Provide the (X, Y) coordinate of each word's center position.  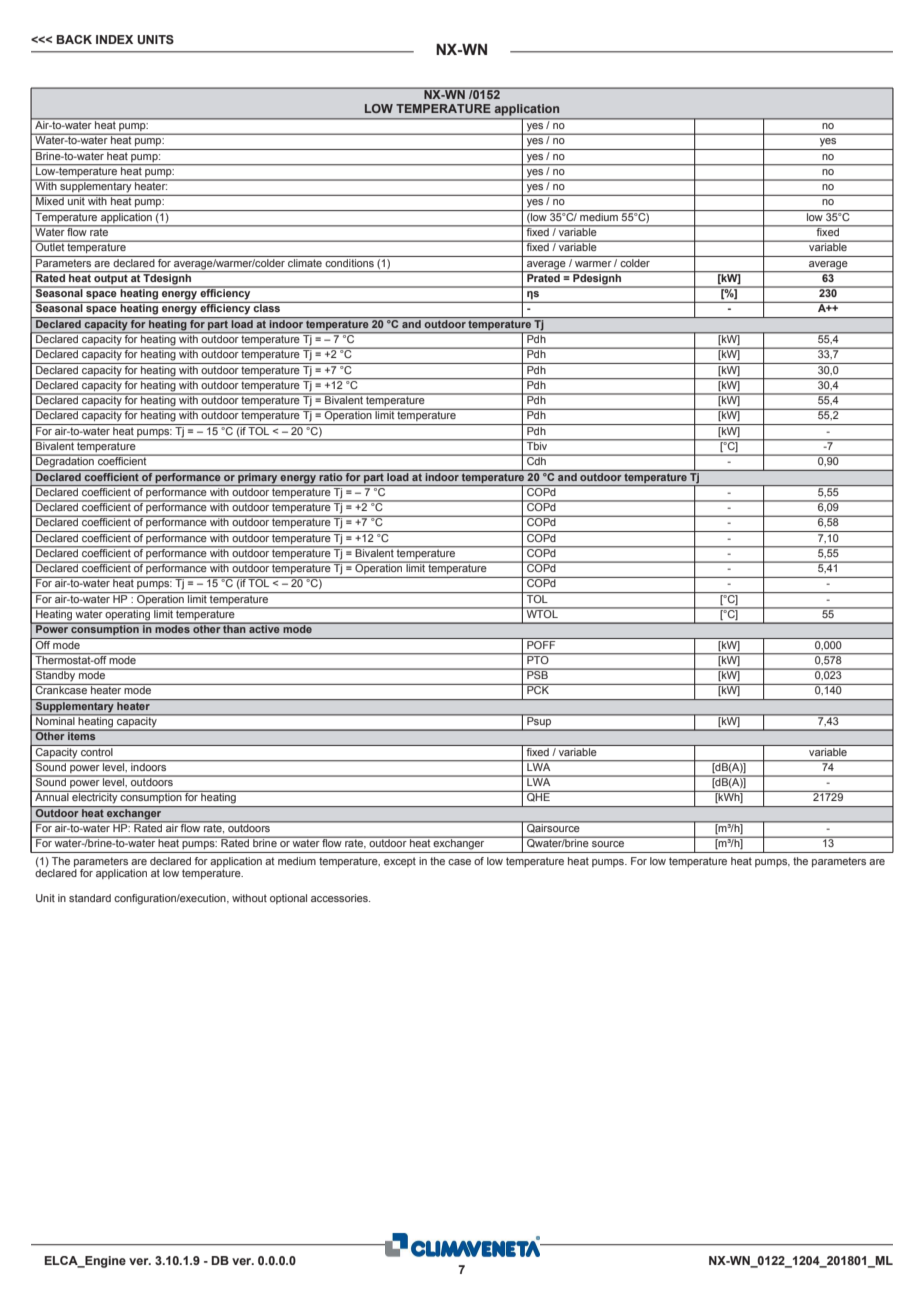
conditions (349, 261)
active (264, 628)
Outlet (50, 246)
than (234, 628)
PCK (538, 689)
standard (90, 898)
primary (258, 477)
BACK (74, 39)
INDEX (114, 39)
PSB (537, 674)
